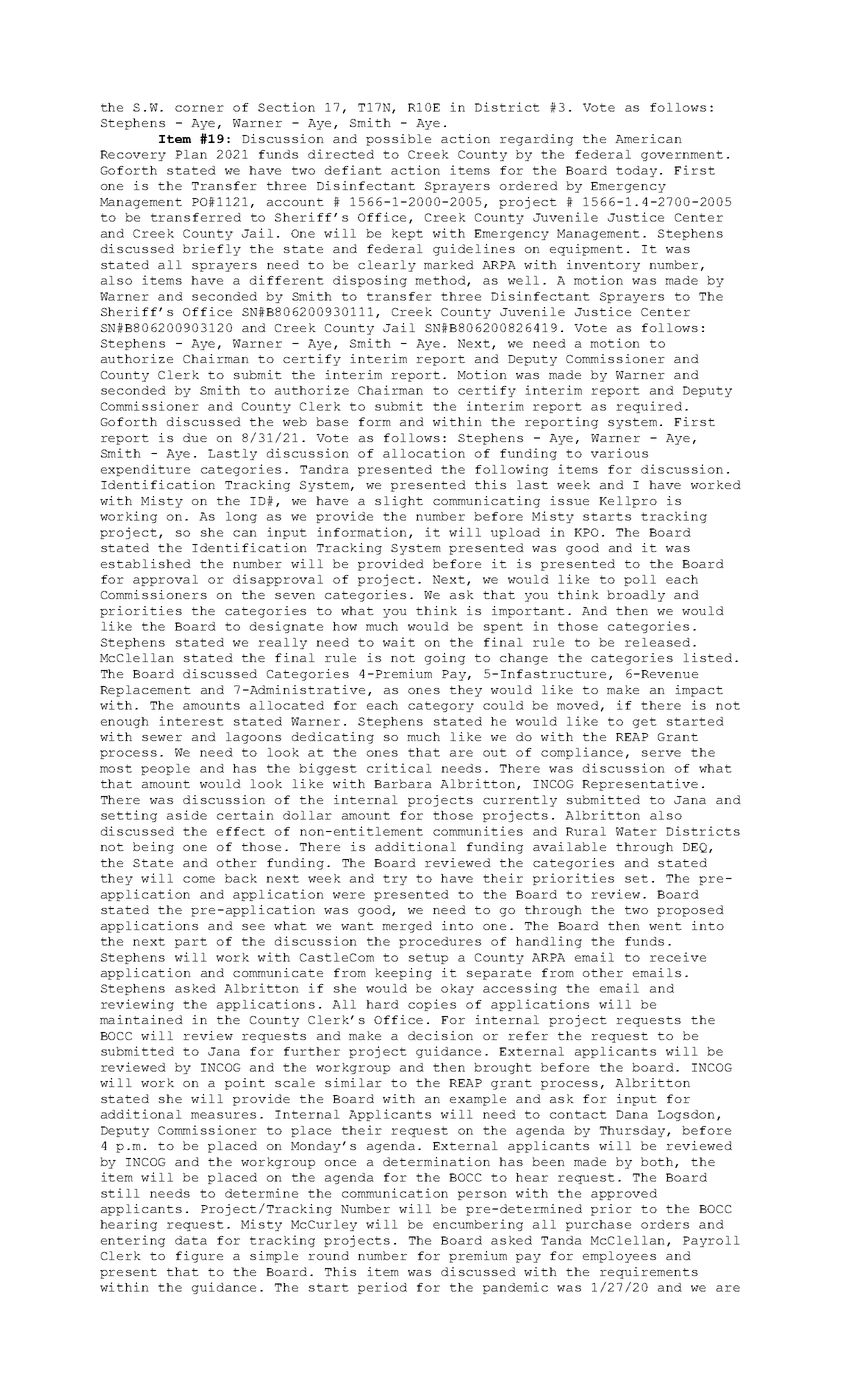  I want to click on get, so click(645, 722).
